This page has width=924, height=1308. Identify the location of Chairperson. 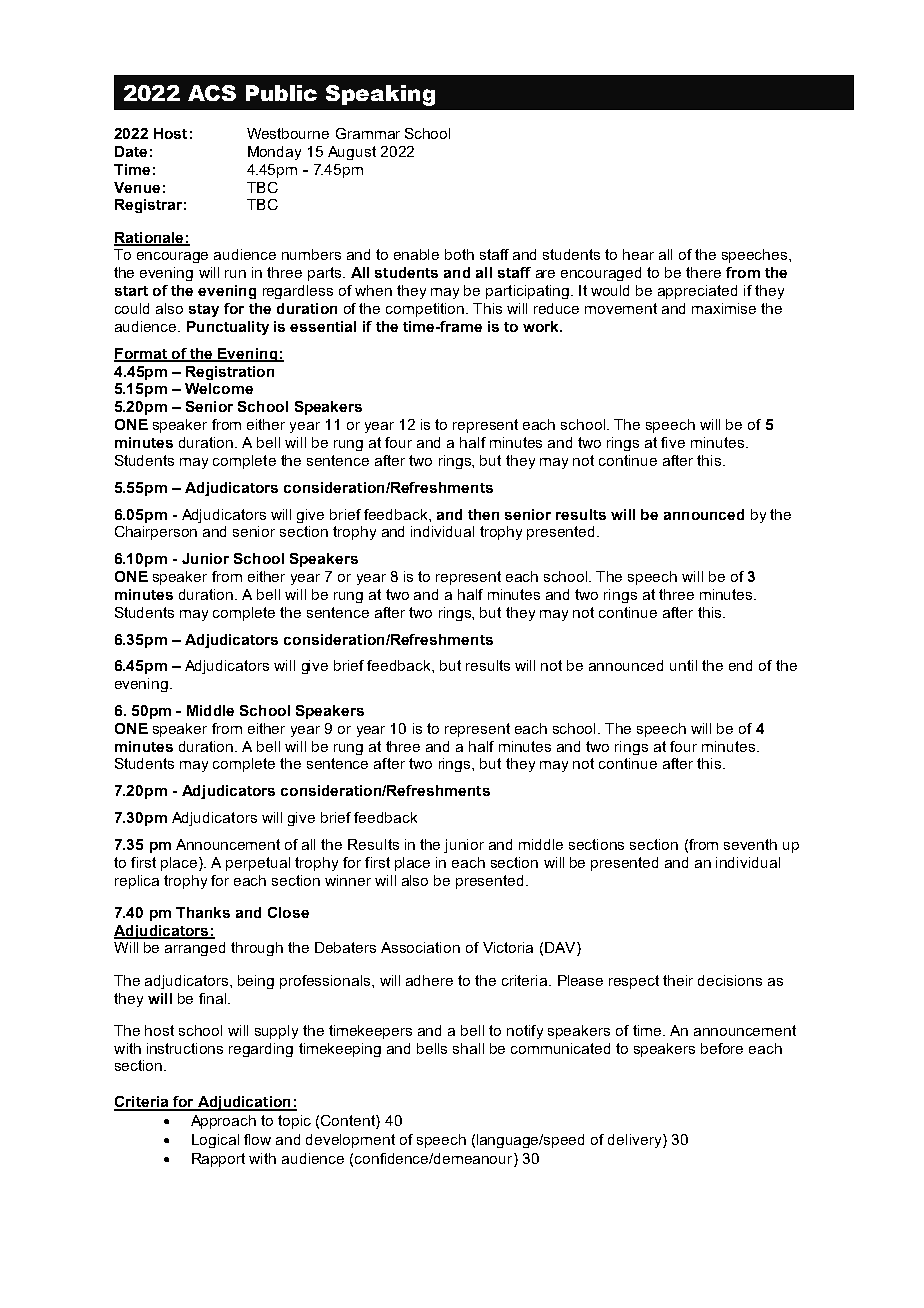
(156, 533).
